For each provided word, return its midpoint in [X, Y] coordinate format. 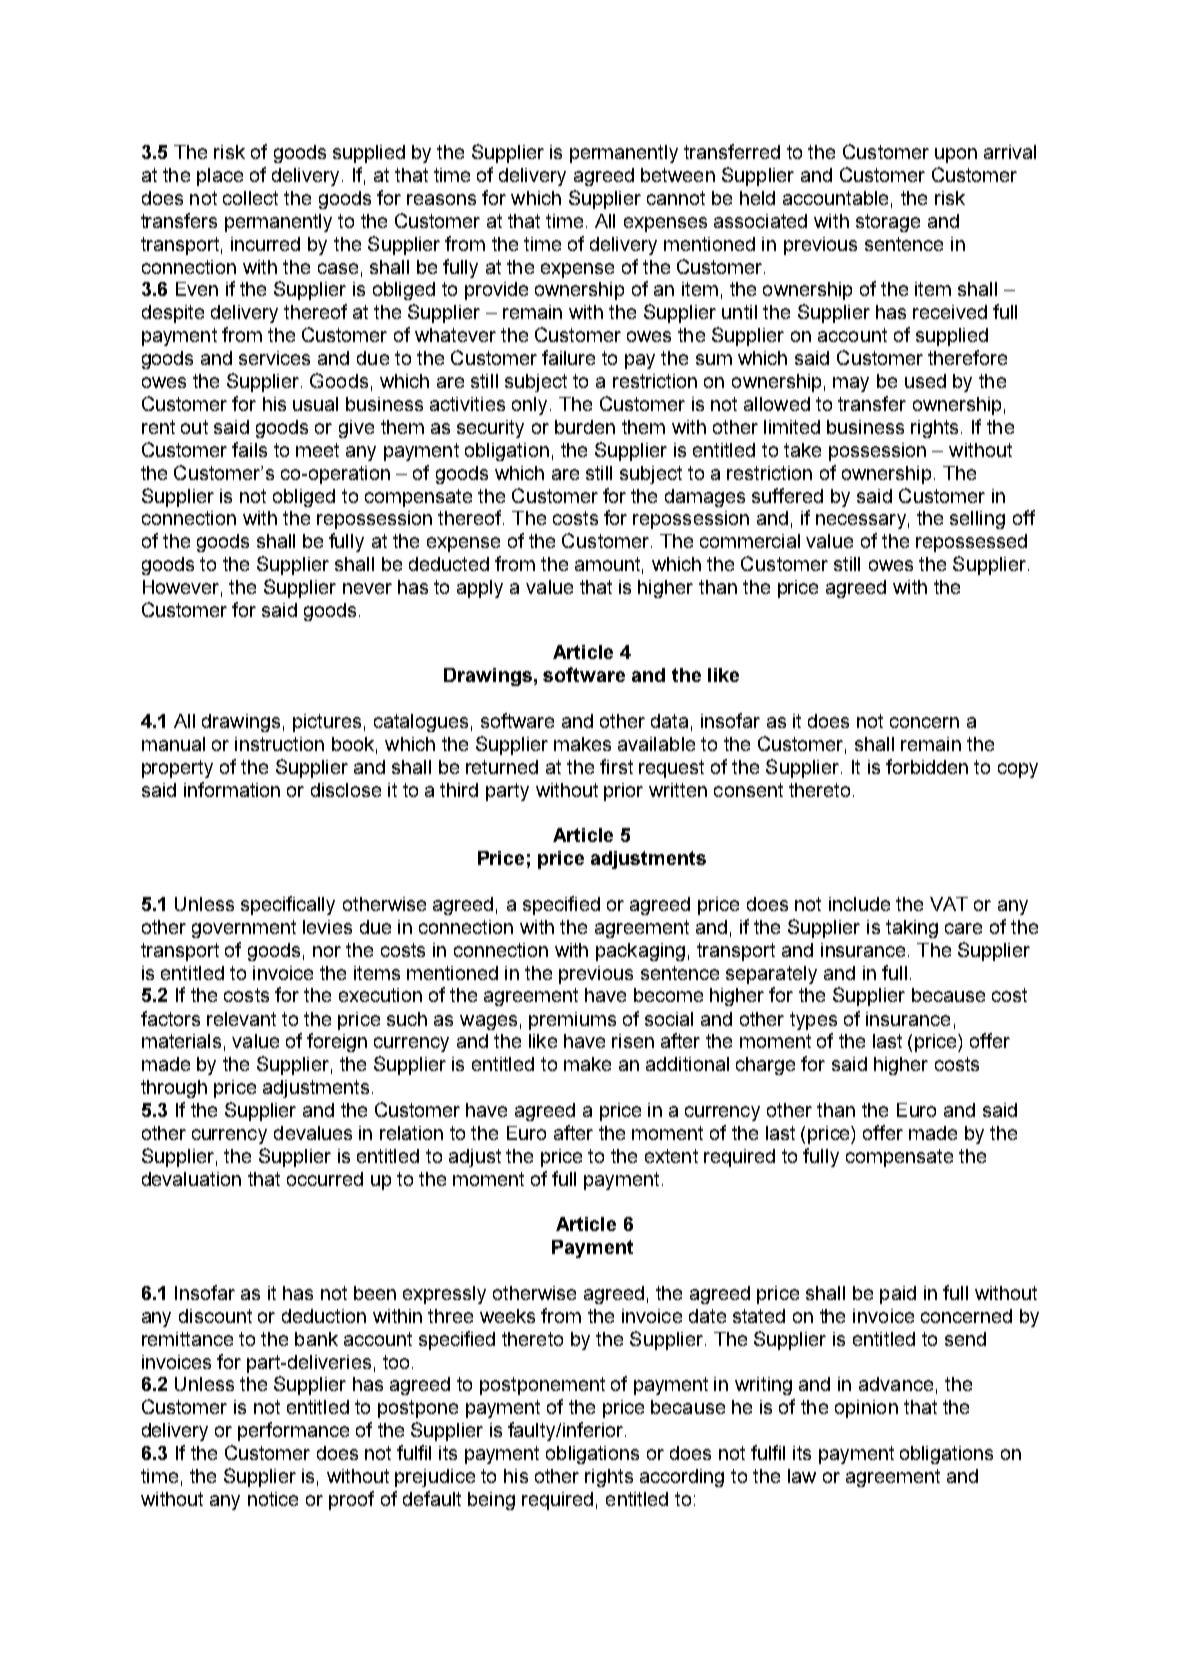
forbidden [927, 766]
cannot [676, 198]
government [244, 929]
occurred [325, 1179]
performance [293, 1431]
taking [912, 929]
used [925, 381]
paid [898, 1295]
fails [249, 449]
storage [888, 223]
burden [585, 427]
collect [250, 198]
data [669, 721]
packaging [640, 952]
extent [671, 1156]
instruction [279, 744]
